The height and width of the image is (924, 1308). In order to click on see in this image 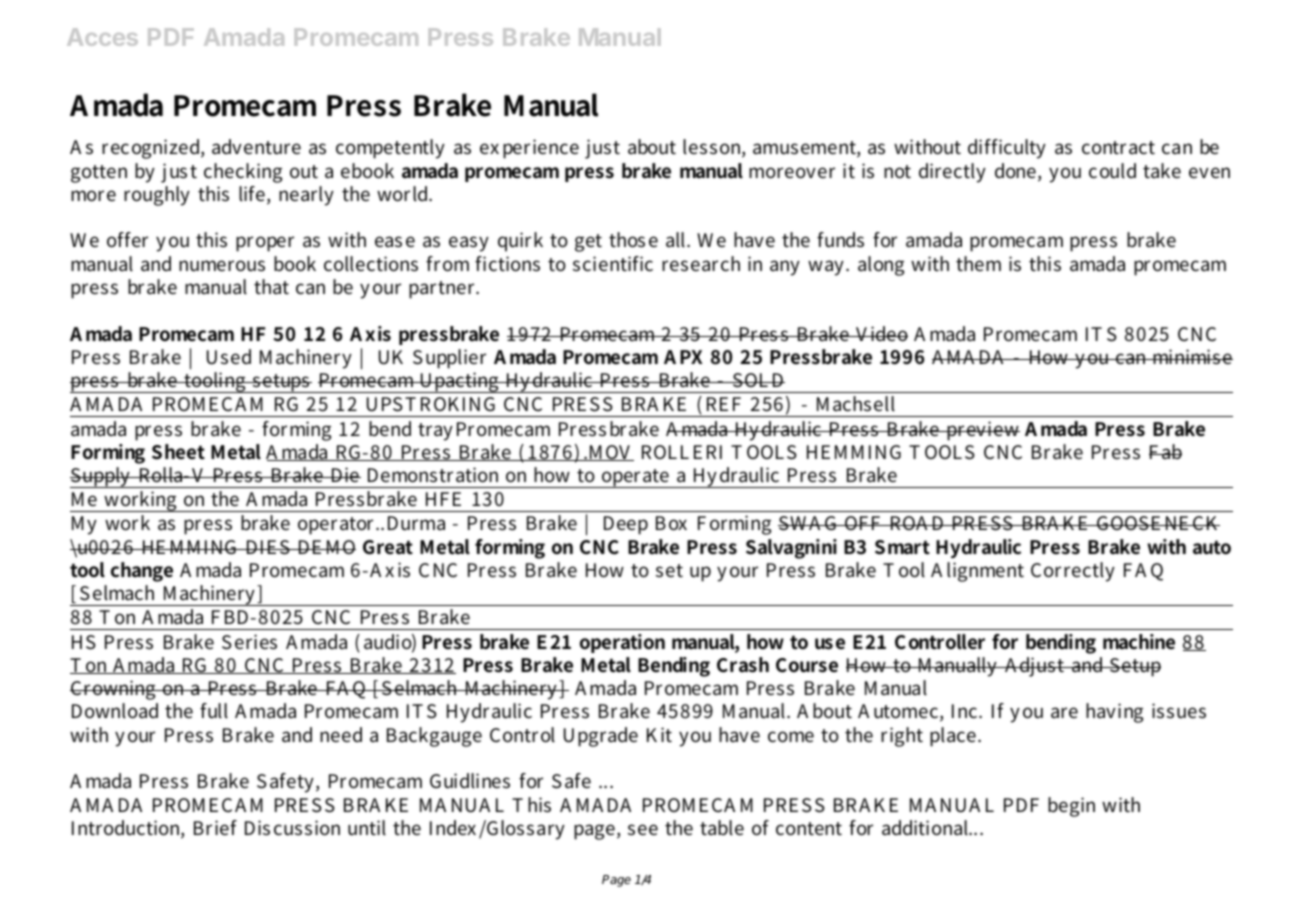, I will do `click(643, 830)`.
